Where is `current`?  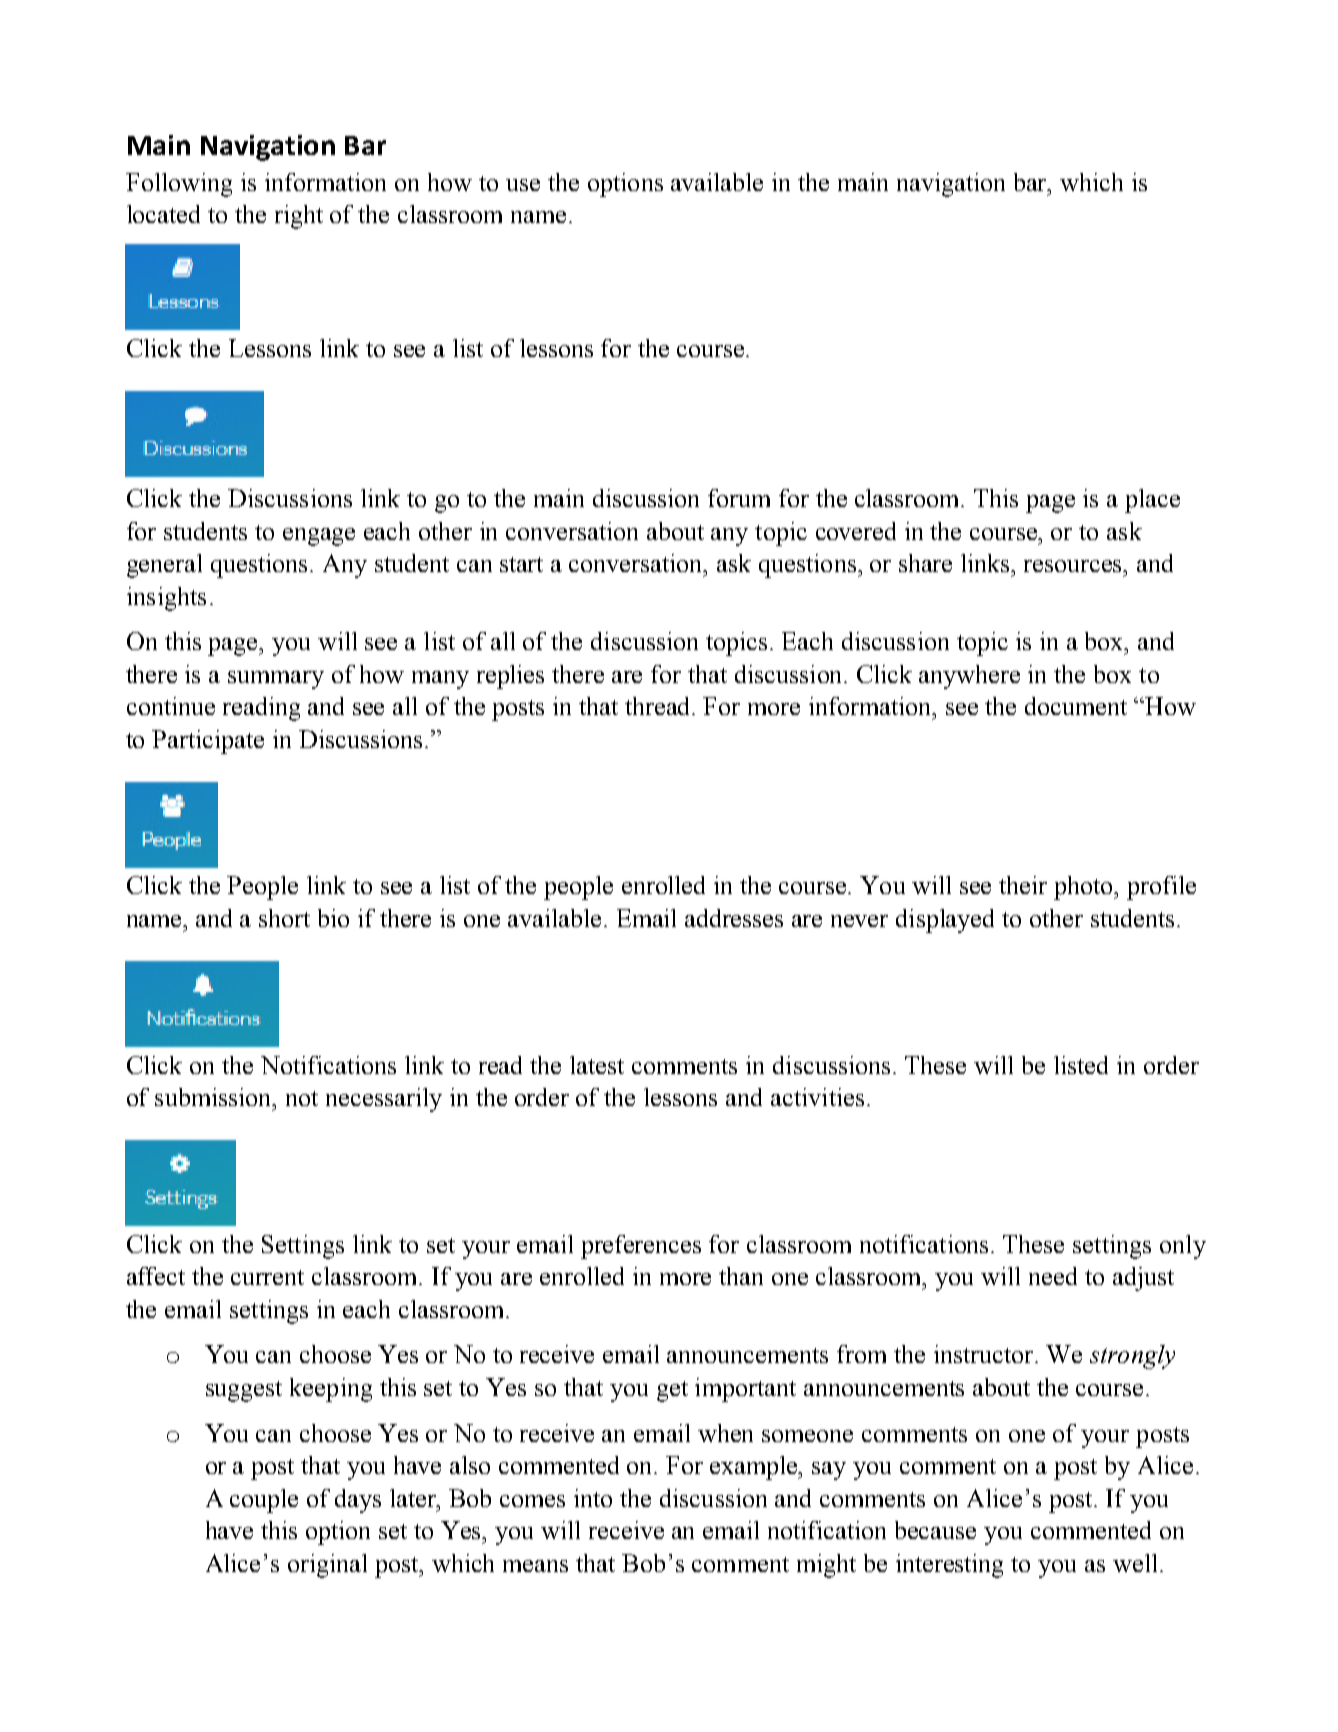 current is located at coordinates (267, 1277).
